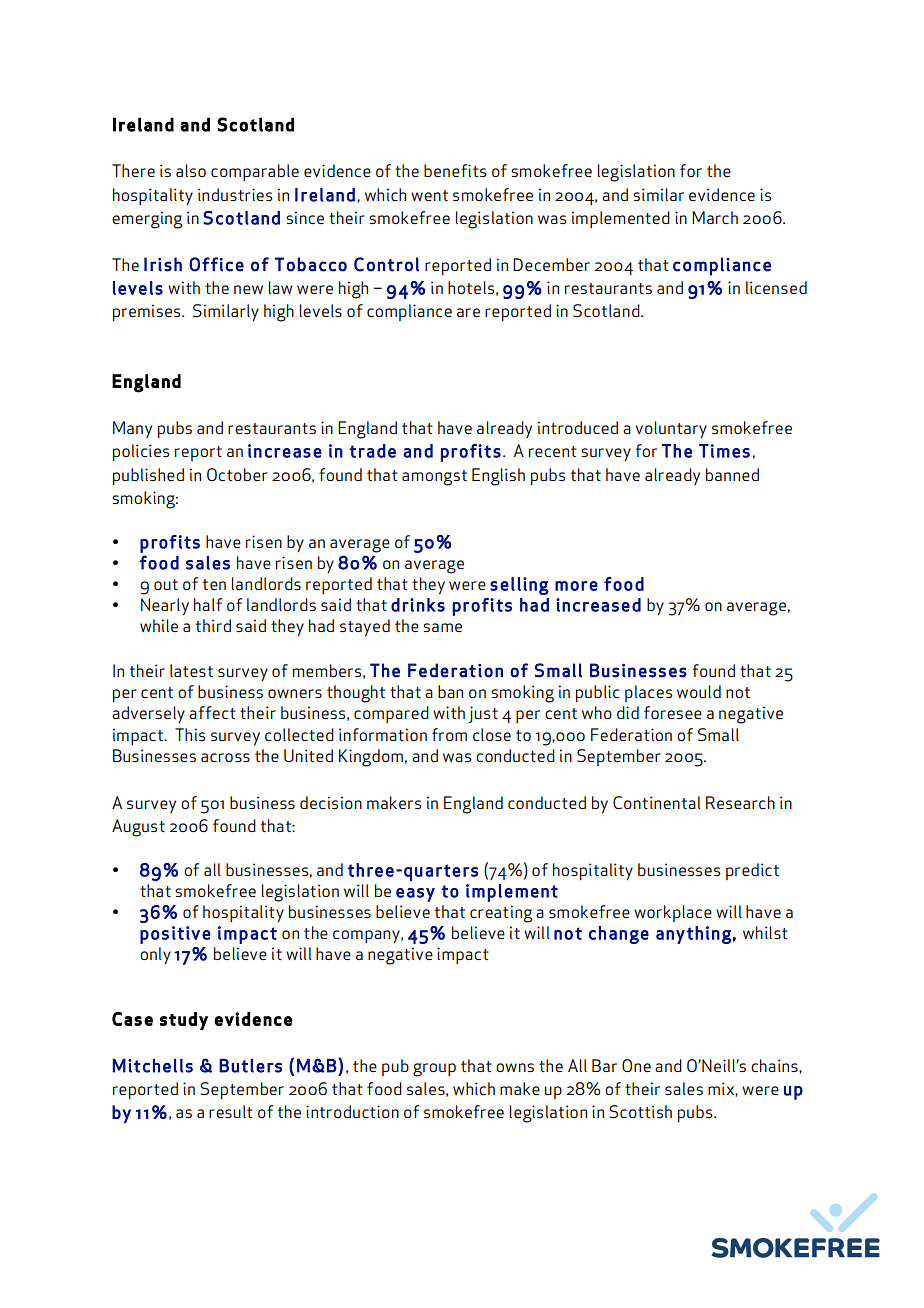 This screenshot has width=924, height=1308. What do you see at coordinates (715, 217) in the screenshot?
I see `March` at bounding box center [715, 217].
